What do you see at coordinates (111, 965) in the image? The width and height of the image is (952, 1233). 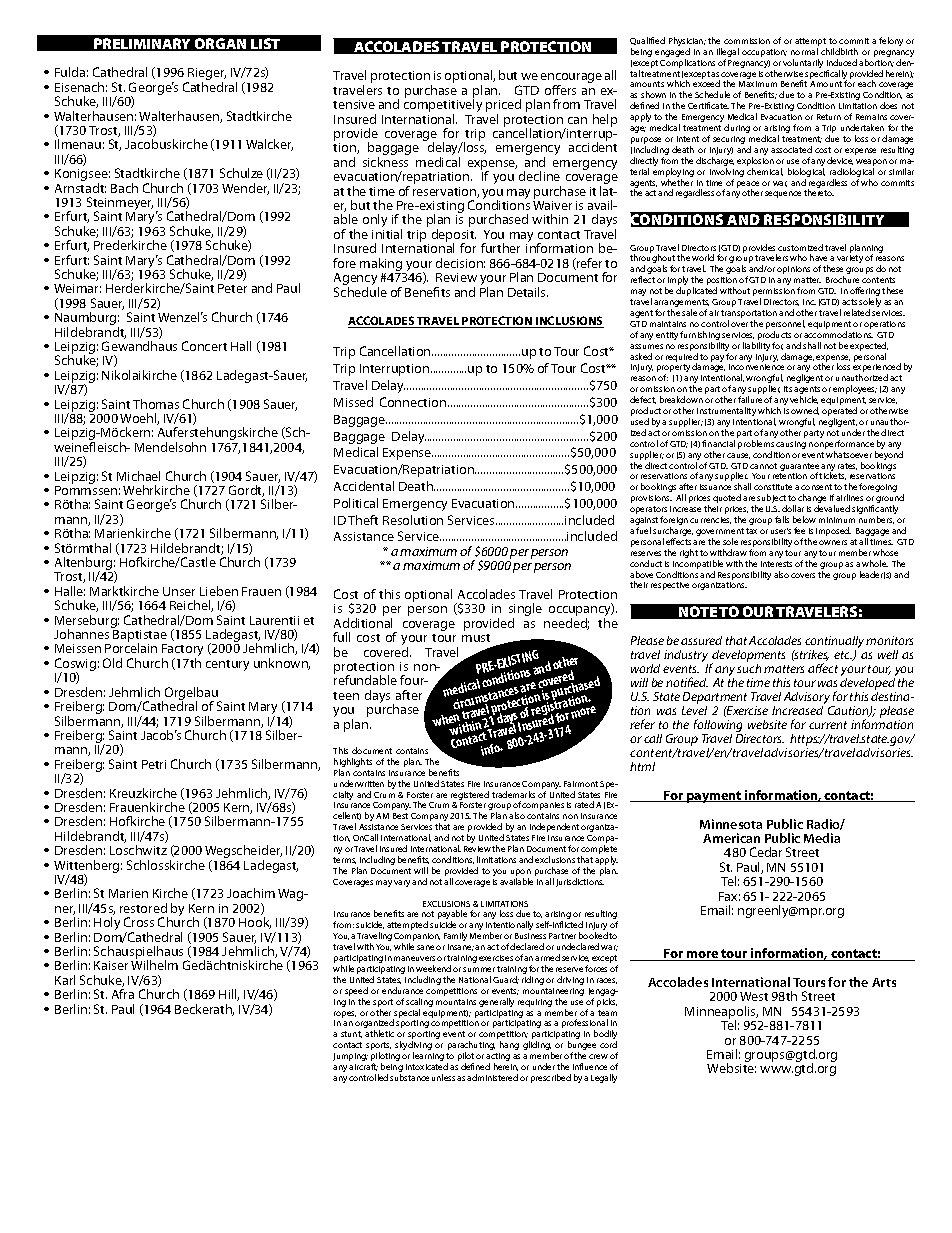 I see `Kaiser` at bounding box center [111, 965].
